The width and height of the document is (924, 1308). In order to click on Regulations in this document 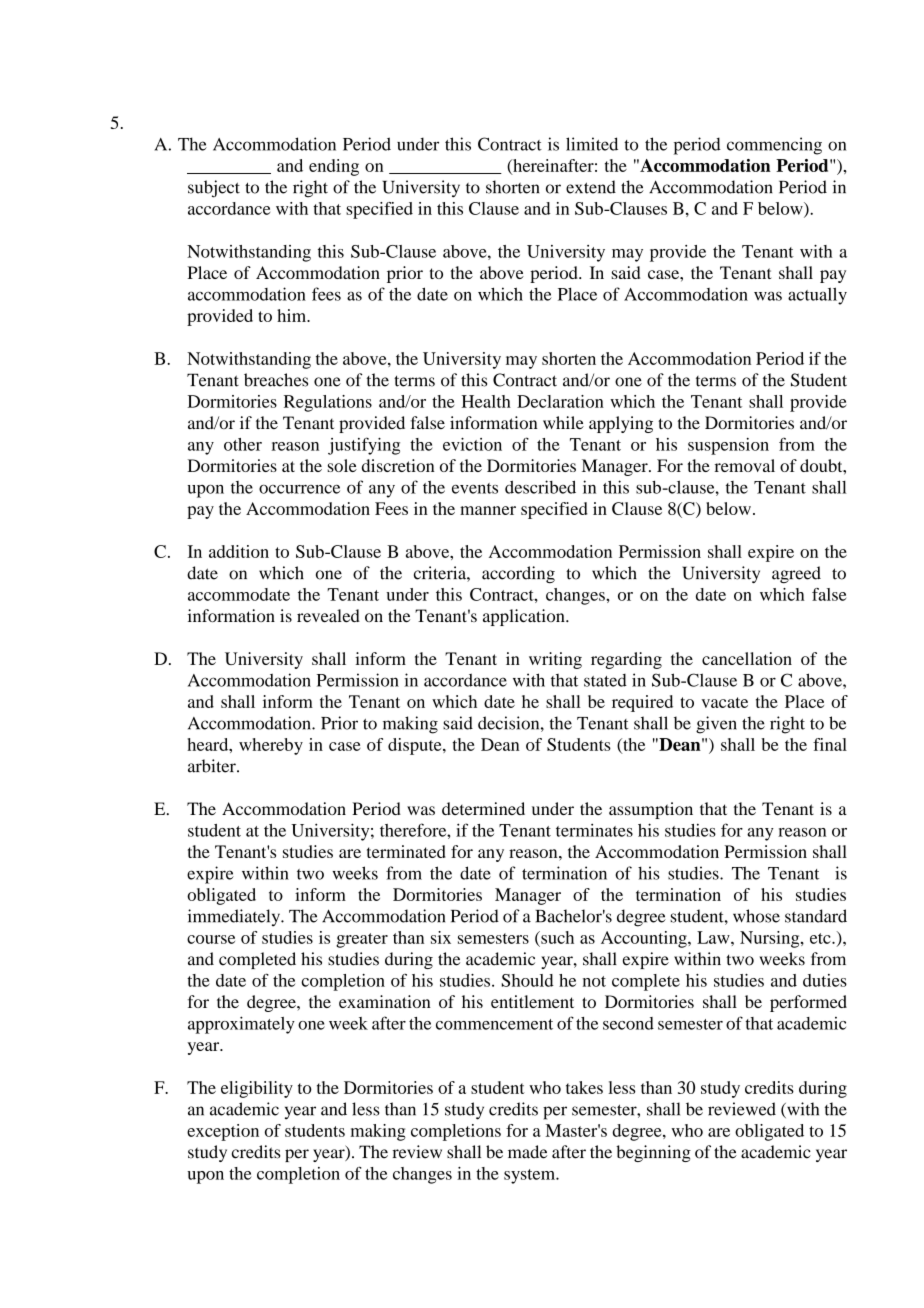, I will do `click(328, 403)`.
